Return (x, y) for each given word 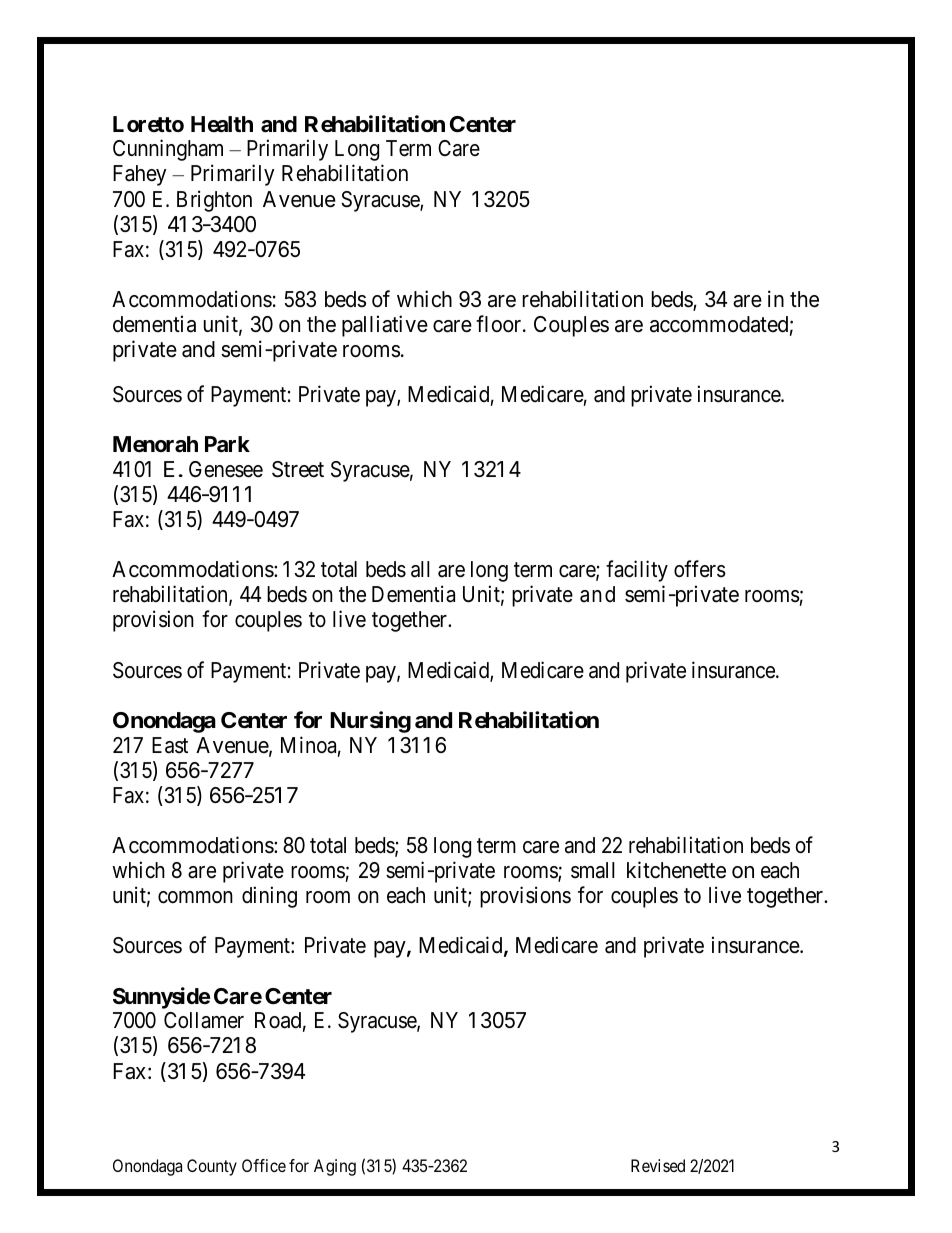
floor (500, 324)
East (170, 745)
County (212, 1167)
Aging (335, 1167)
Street (298, 469)
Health (222, 124)
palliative (385, 326)
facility (637, 571)
